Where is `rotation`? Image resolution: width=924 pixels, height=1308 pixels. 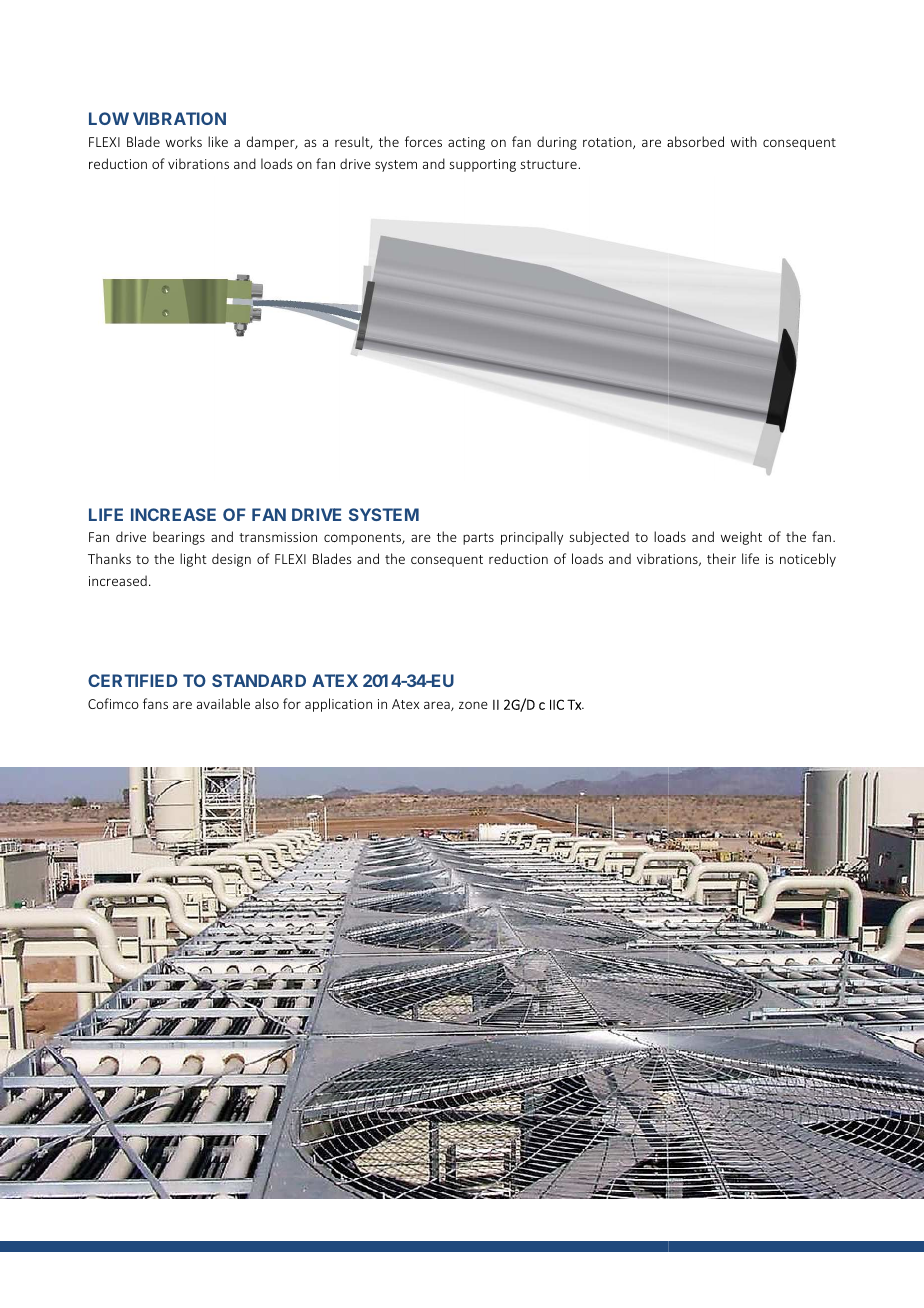
rotation is located at coordinates (608, 143).
